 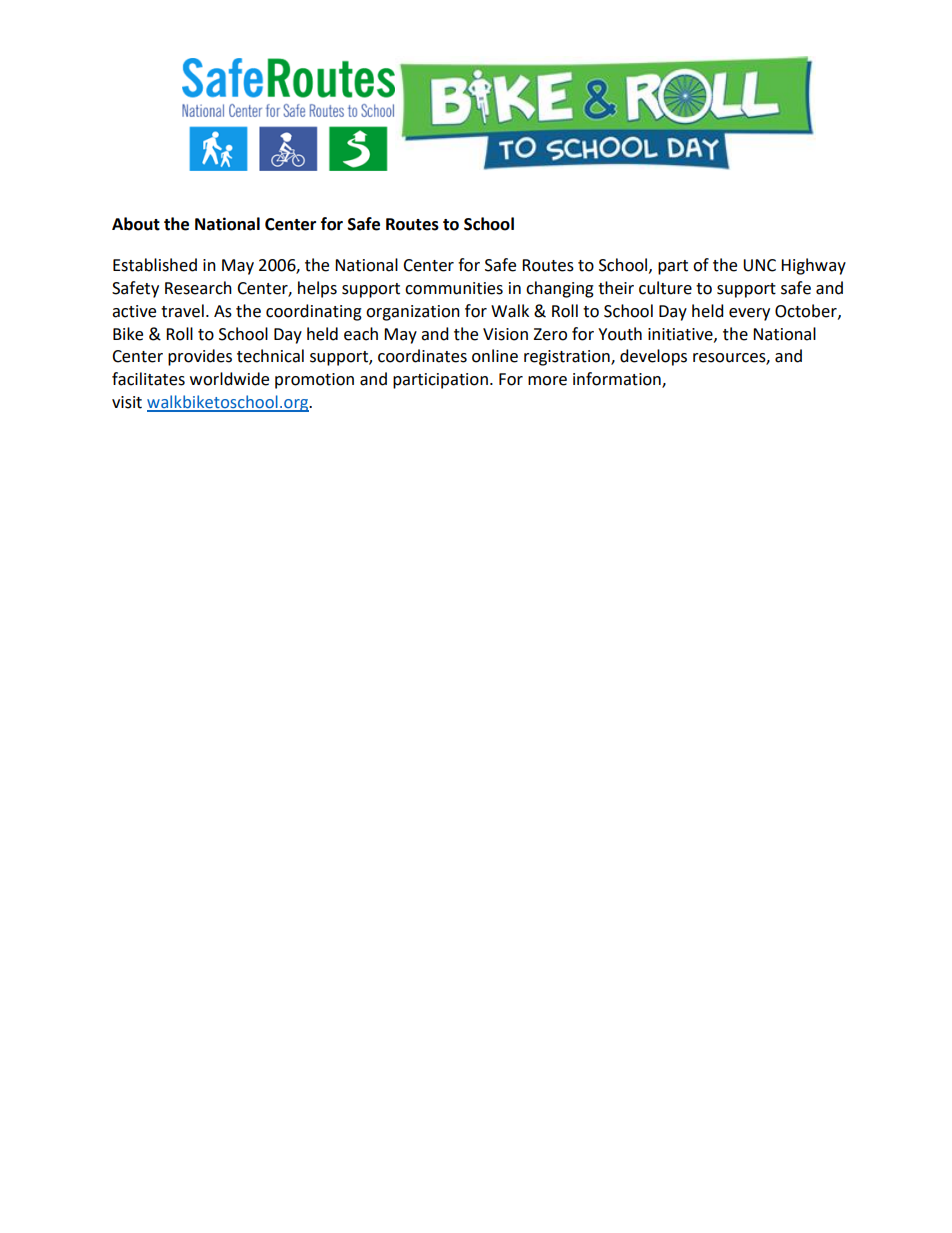 I want to click on Established, so click(x=155, y=265).
